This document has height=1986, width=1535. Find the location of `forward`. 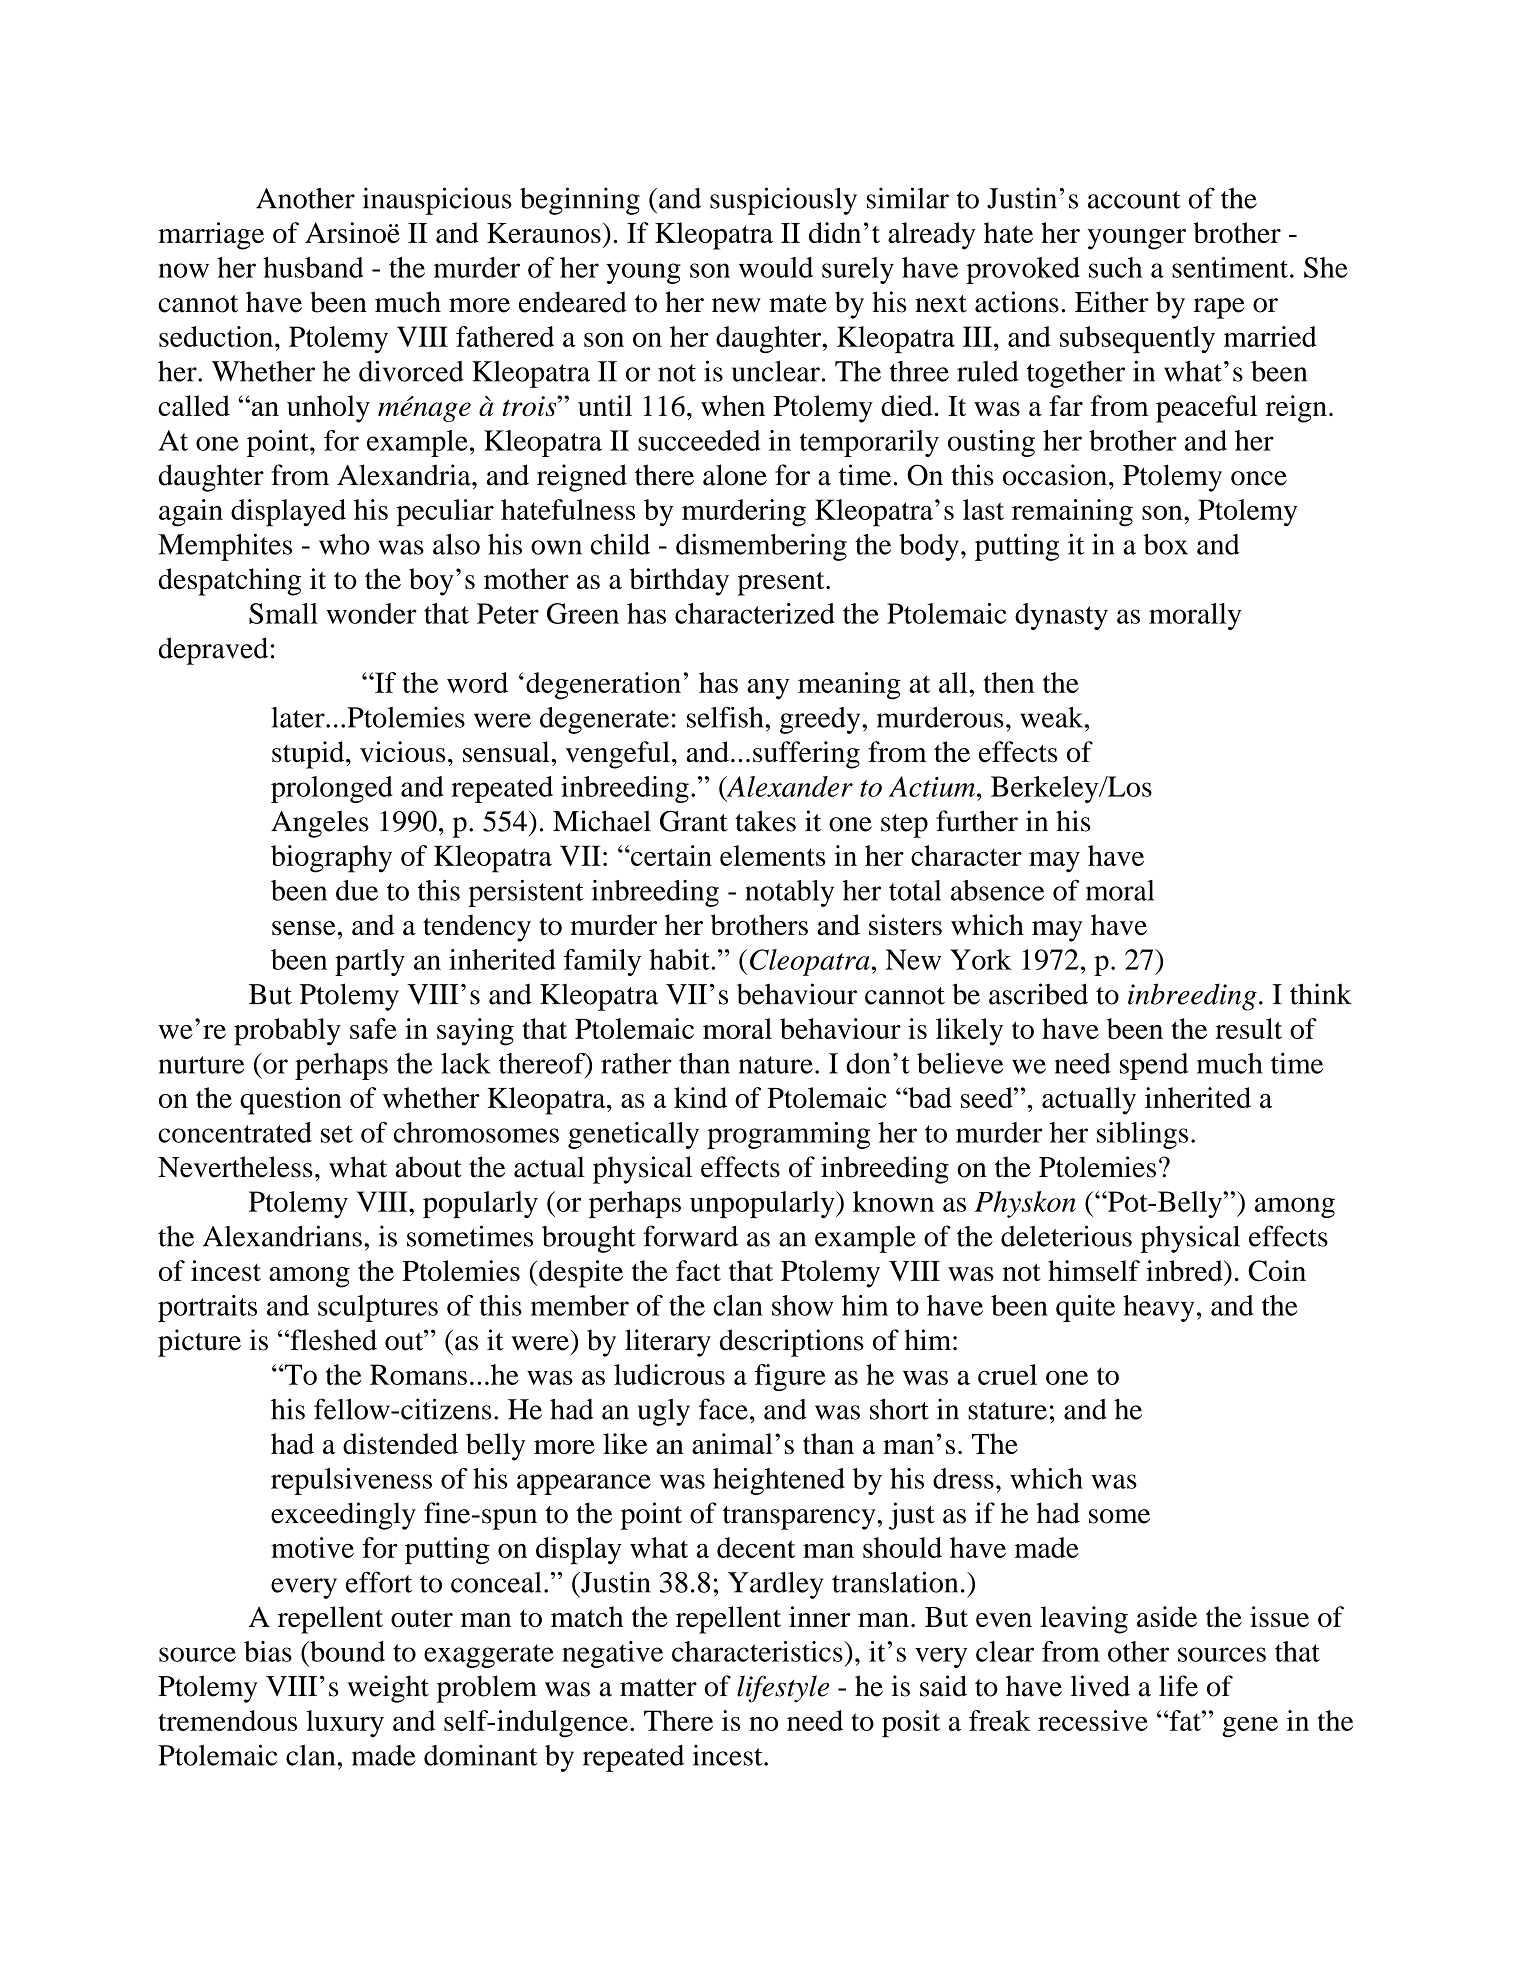

forward is located at coordinates (690, 1236).
